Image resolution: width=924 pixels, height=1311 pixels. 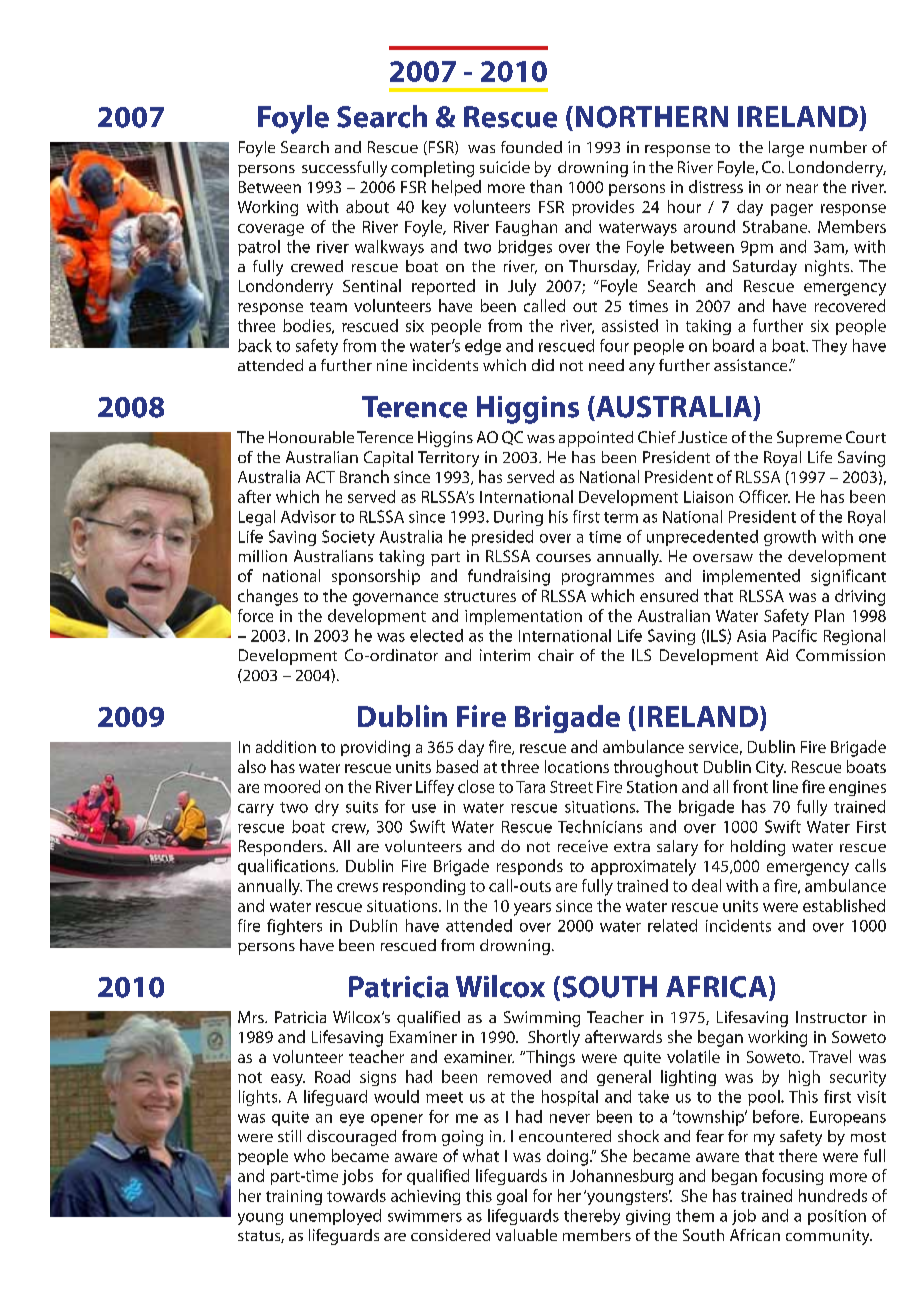 I want to click on Advisor, so click(x=308, y=516).
